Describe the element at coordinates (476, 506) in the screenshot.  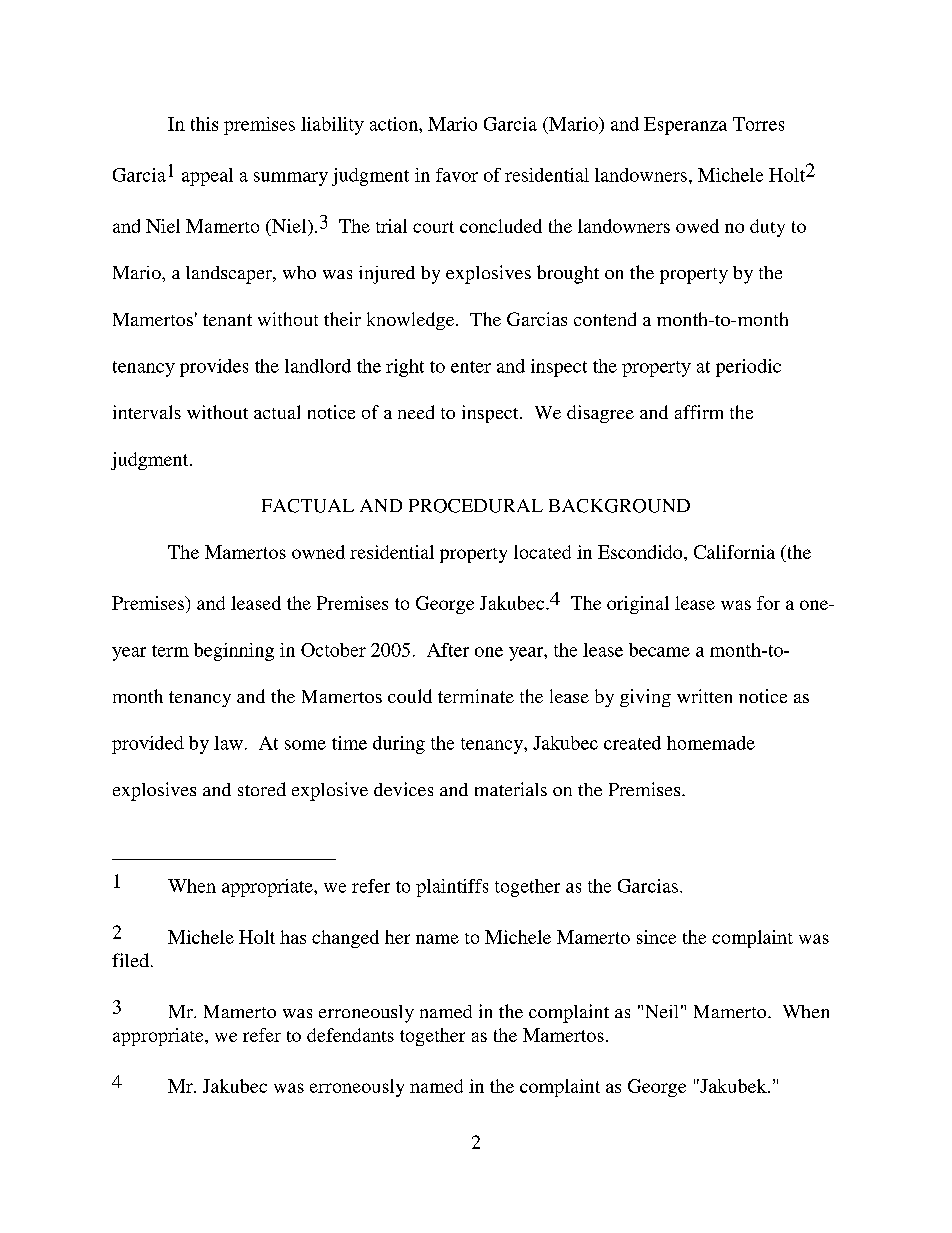
I see `PROCEDURAL` at that location.
